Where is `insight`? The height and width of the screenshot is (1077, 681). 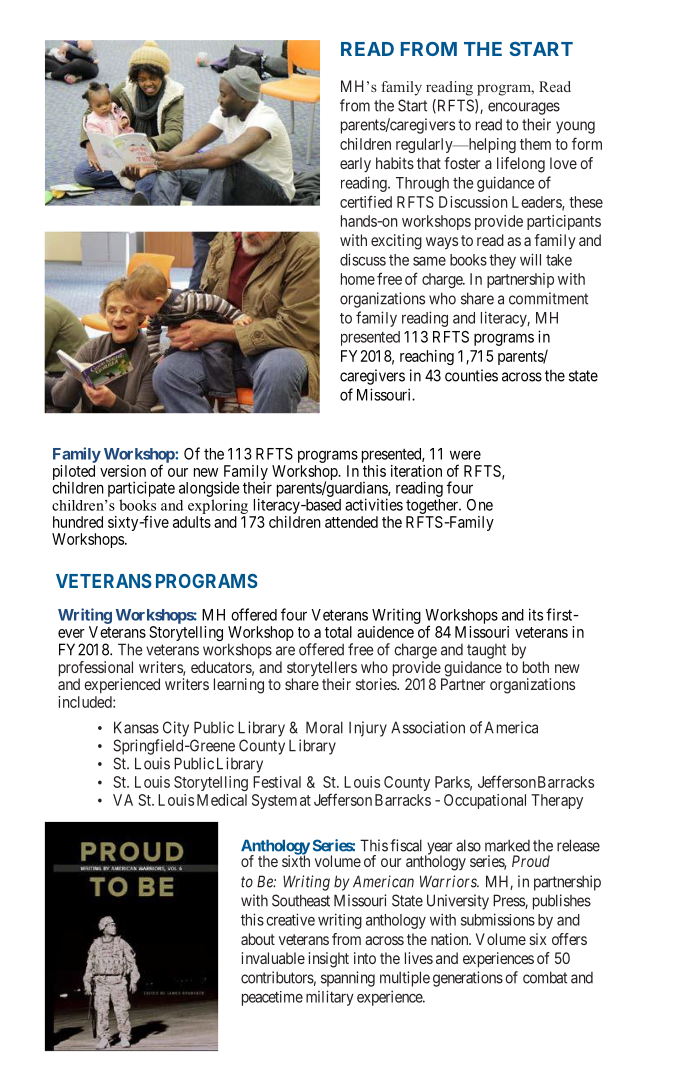
insight is located at coordinates (329, 960).
